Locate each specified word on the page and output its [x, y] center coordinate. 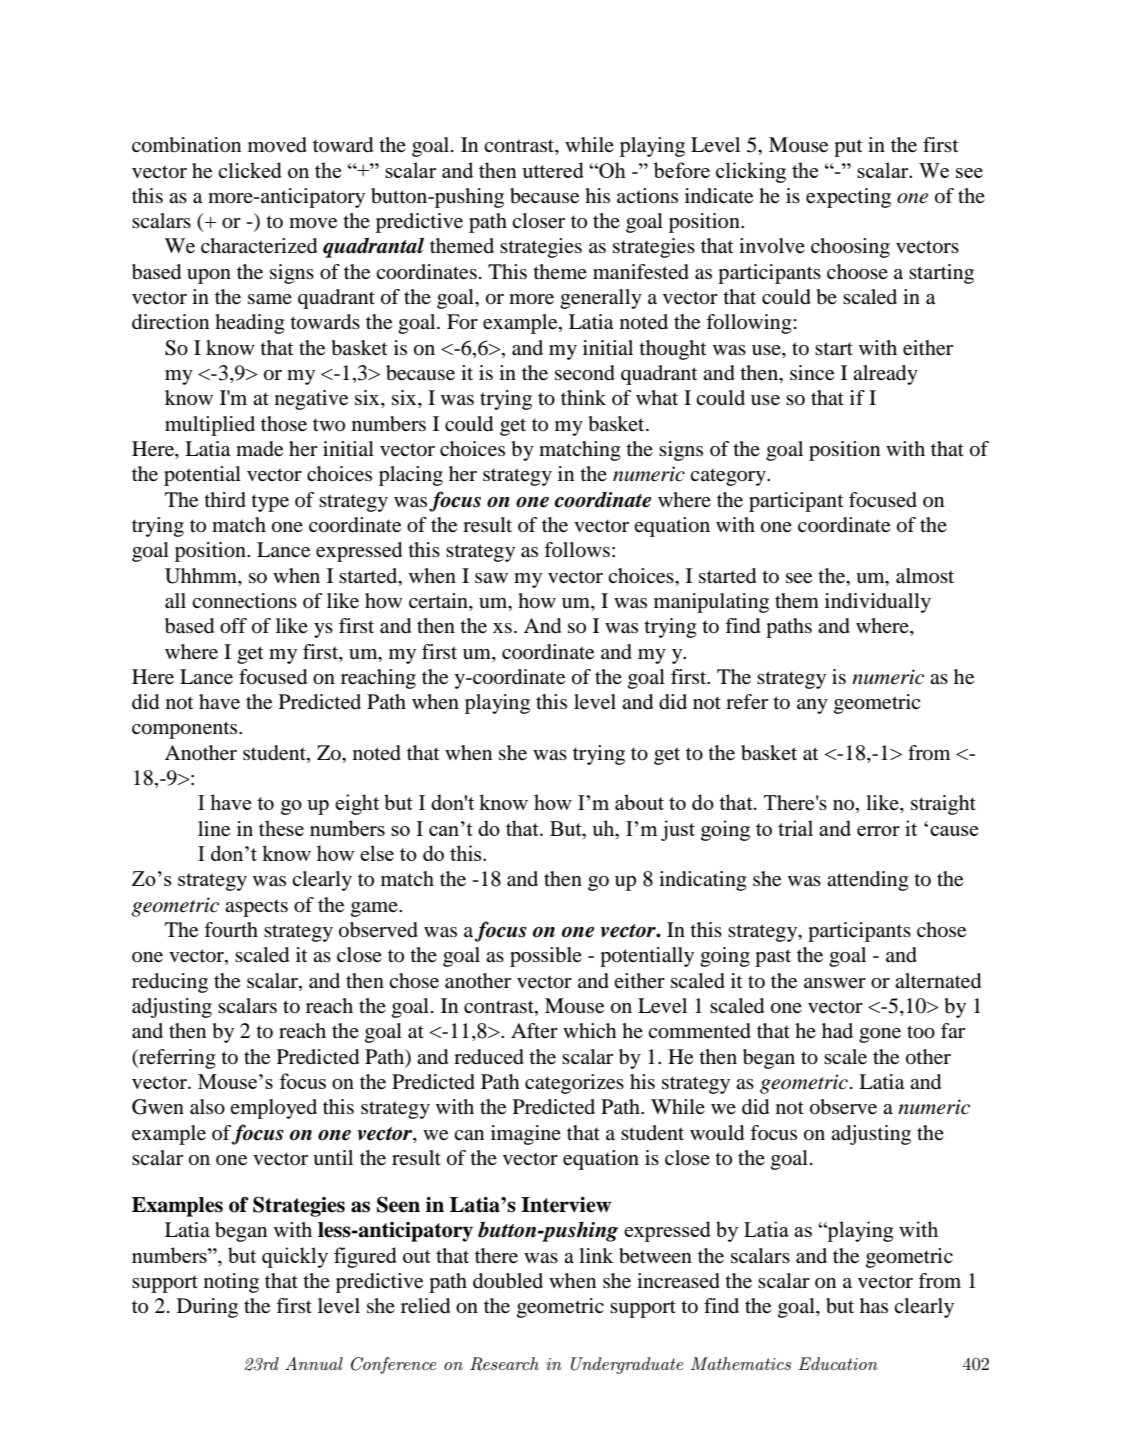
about [639, 802]
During [207, 1308]
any [812, 706]
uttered [553, 170]
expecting [848, 198]
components [186, 730]
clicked [250, 170]
